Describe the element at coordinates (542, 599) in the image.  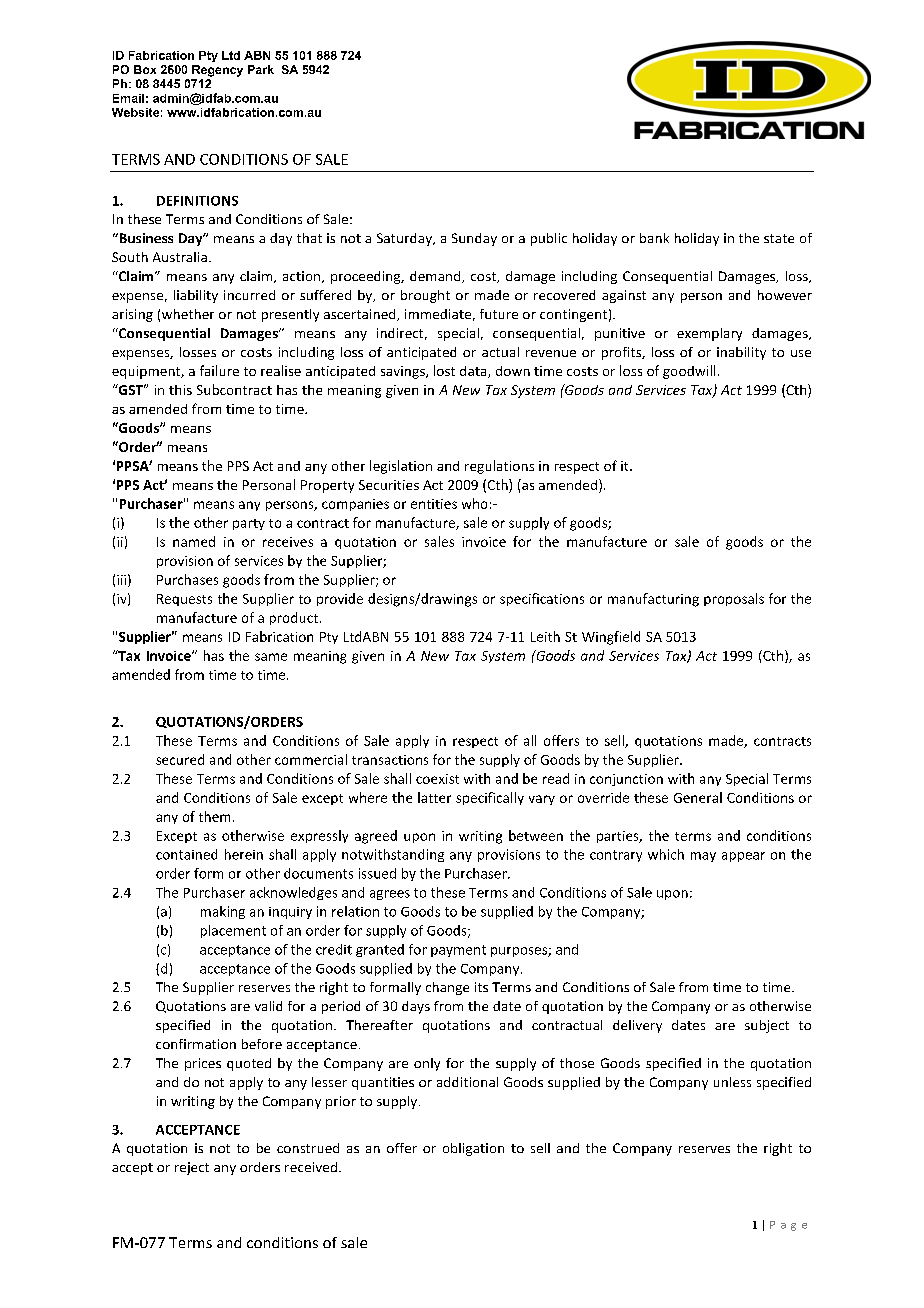
I see `specifications` at that location.
